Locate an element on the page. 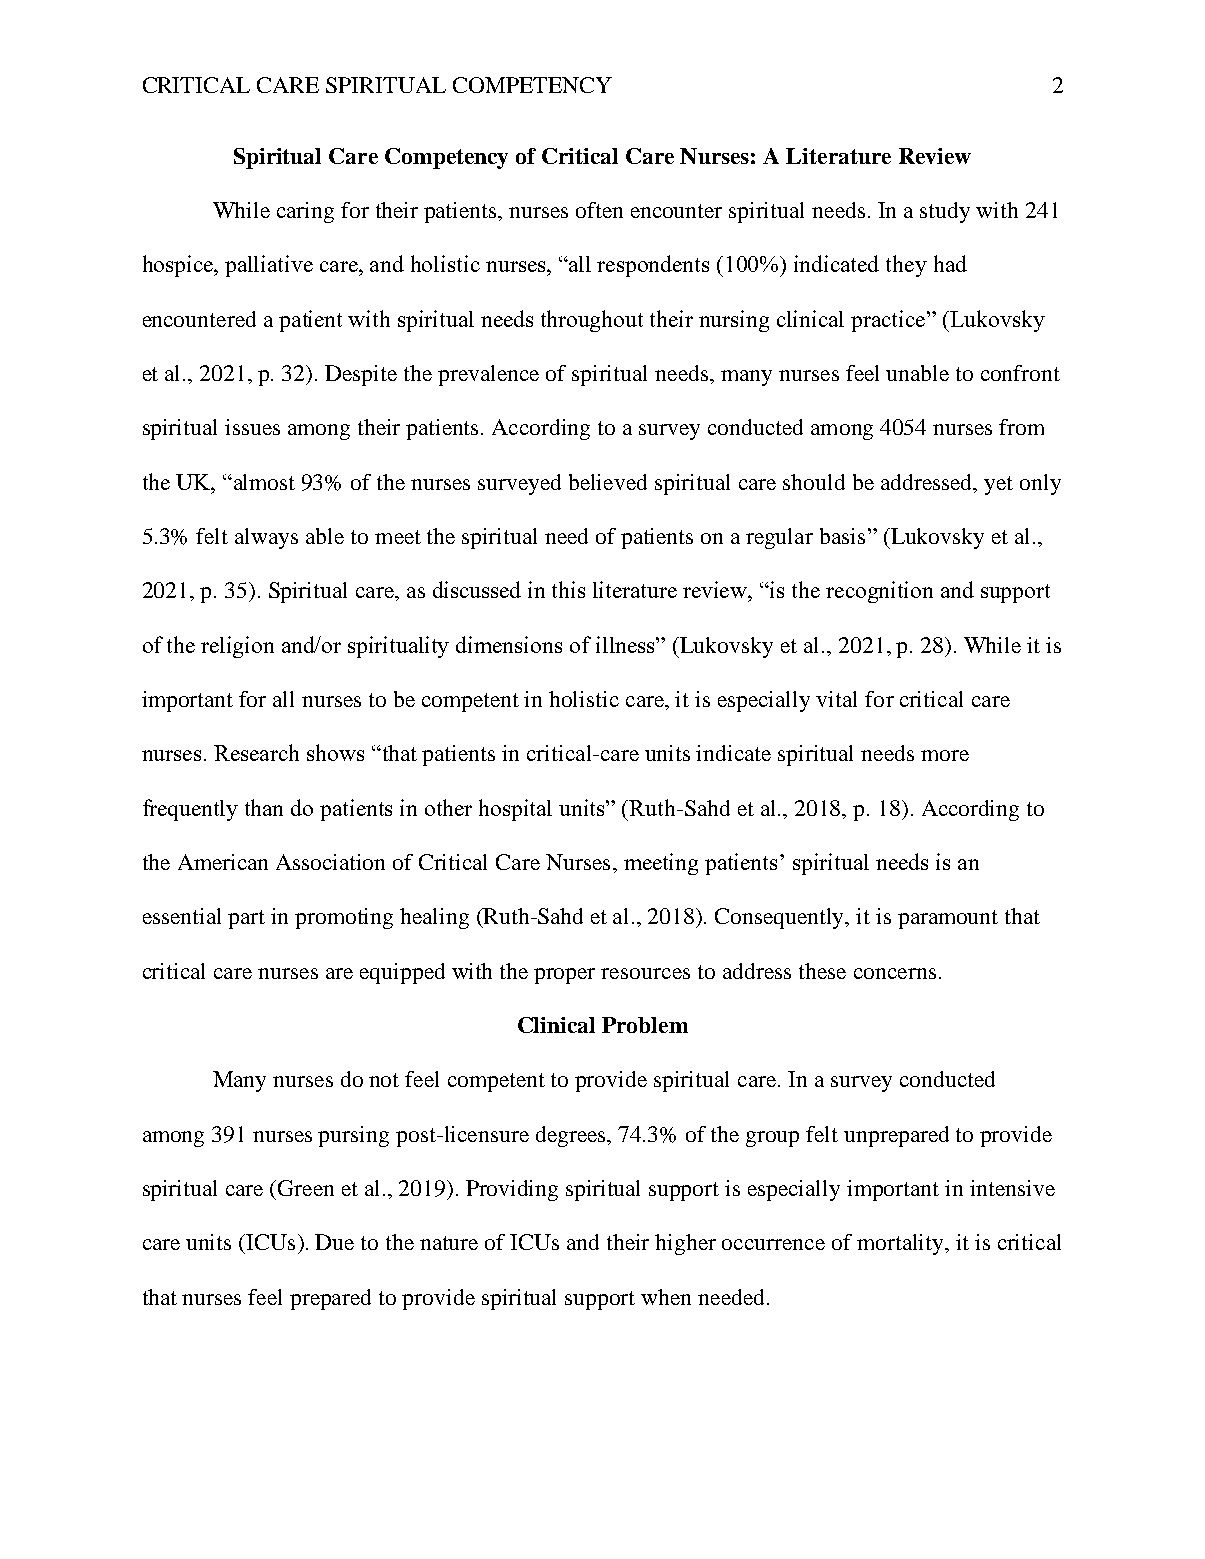 Image resolution: width=1205 pixels, height=1559 pixels. palliative is located at coordinates (269, 266).
